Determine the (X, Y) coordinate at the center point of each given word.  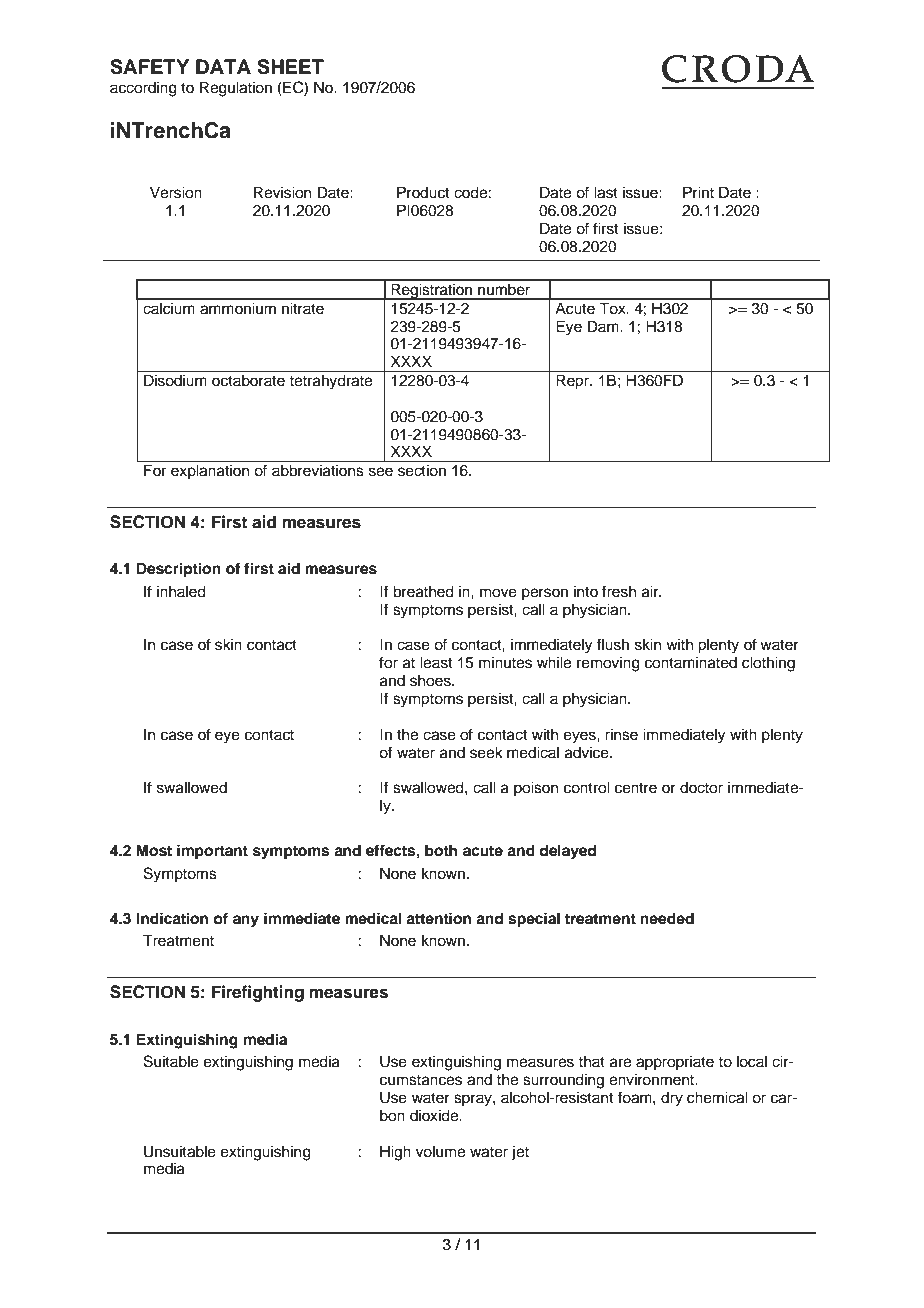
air (651, 591)
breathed (423, 591)
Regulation (236, 89)
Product (423, 192)
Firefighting (258, 993)
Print (698, 192)
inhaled (181, 591)
